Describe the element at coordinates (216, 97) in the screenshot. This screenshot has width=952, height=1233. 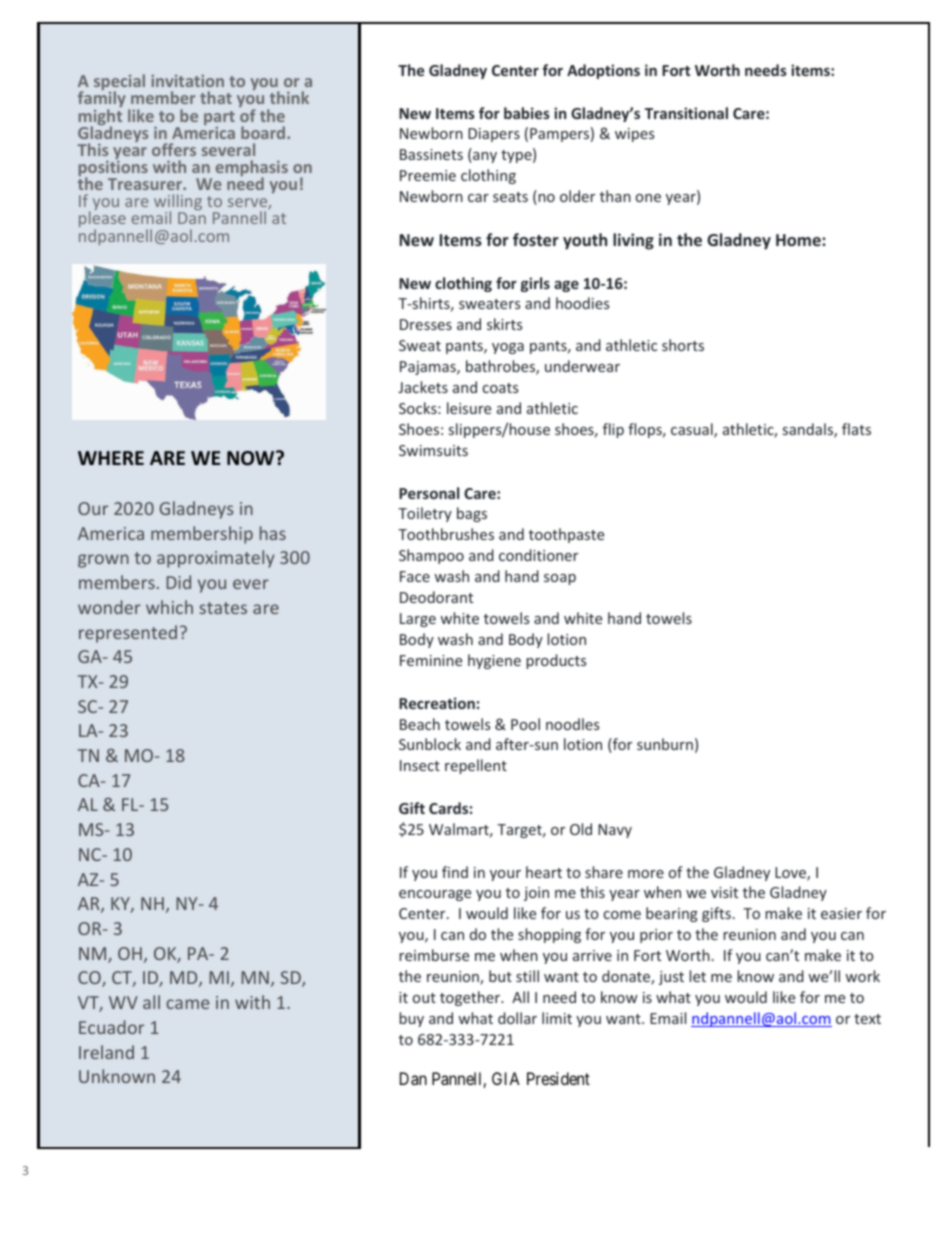
I see `that` at that location.
